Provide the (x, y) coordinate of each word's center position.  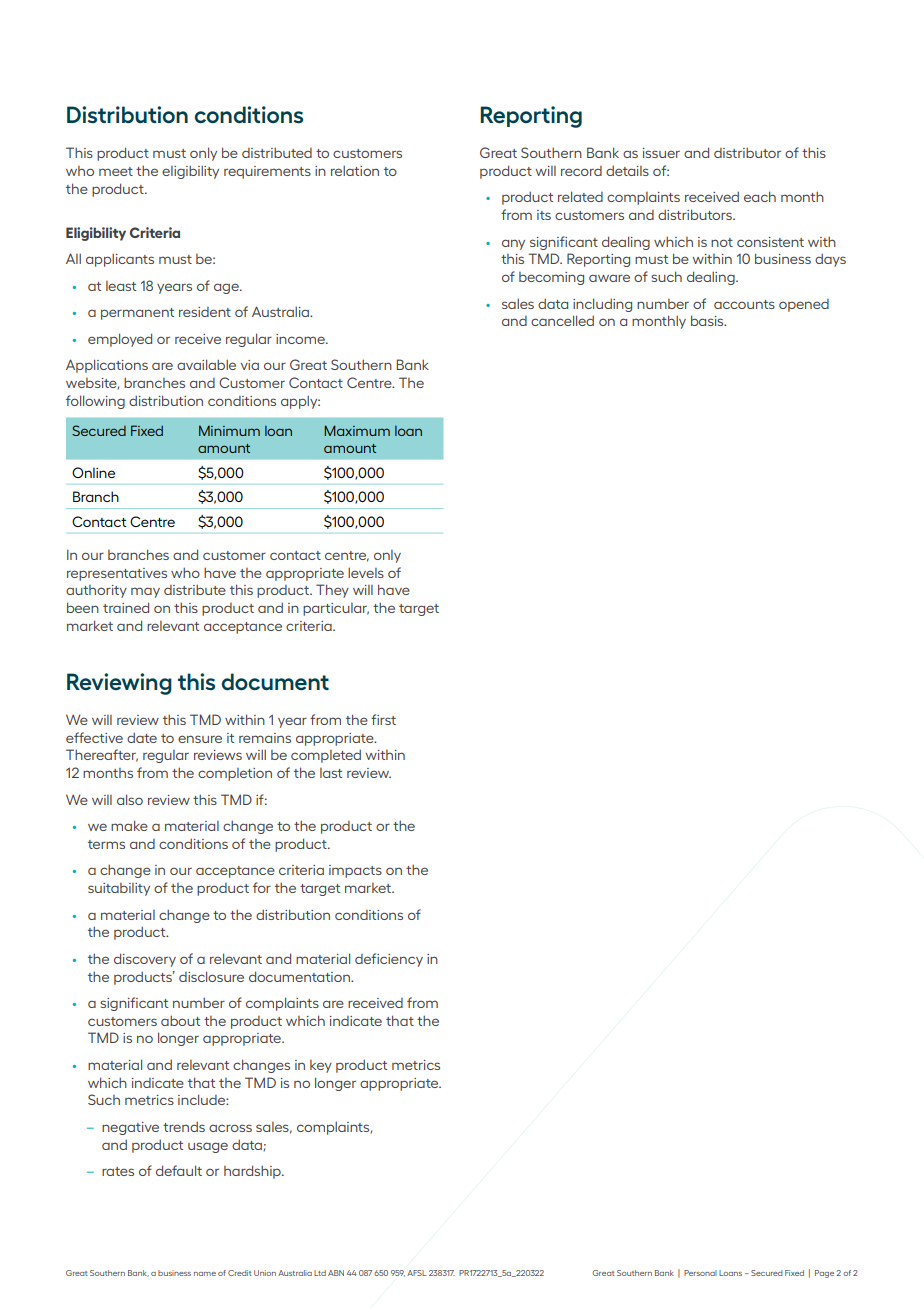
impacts (355, 871)
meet (116, 171)
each (760, 196)
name (205, 1274)
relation (355, 170)
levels (366, 572)
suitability (119, 889)
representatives (117, 574)
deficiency (389, 960)
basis (708, 320)
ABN (336, 1273)
